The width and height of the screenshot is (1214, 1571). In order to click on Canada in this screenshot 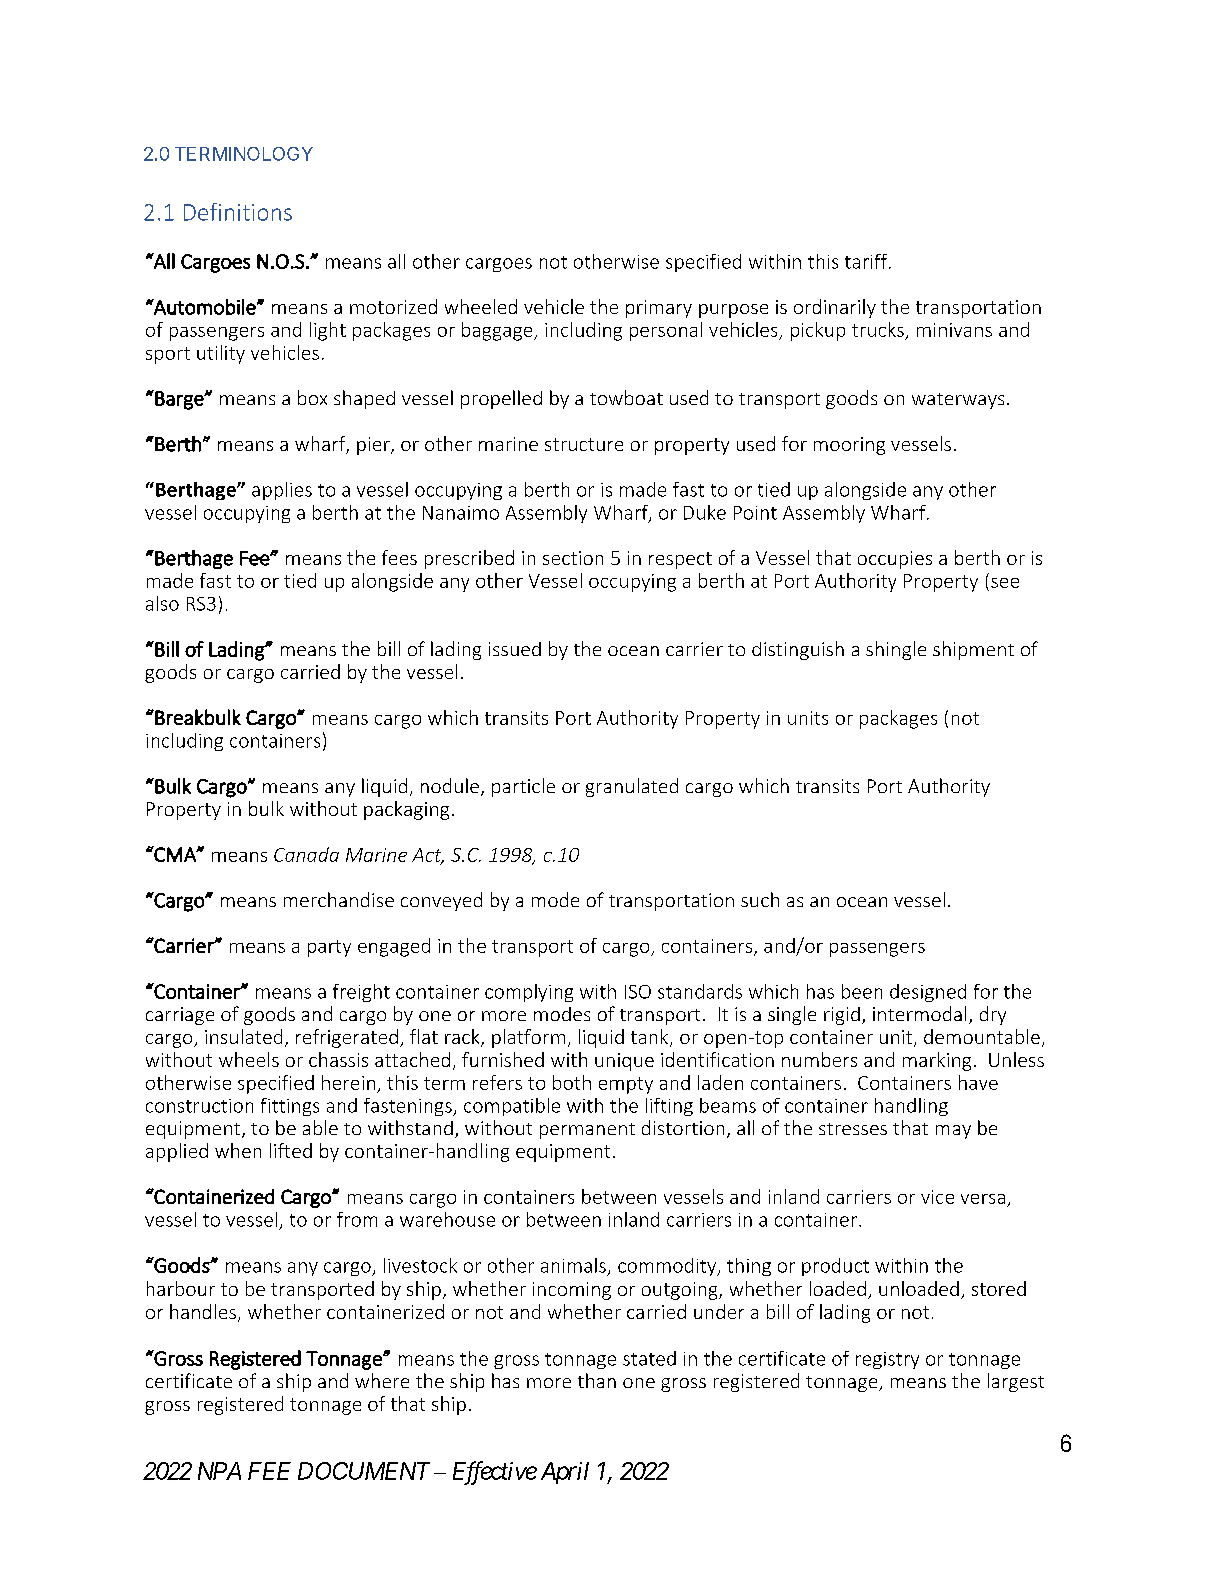, I will do `click(306, 854)`.
